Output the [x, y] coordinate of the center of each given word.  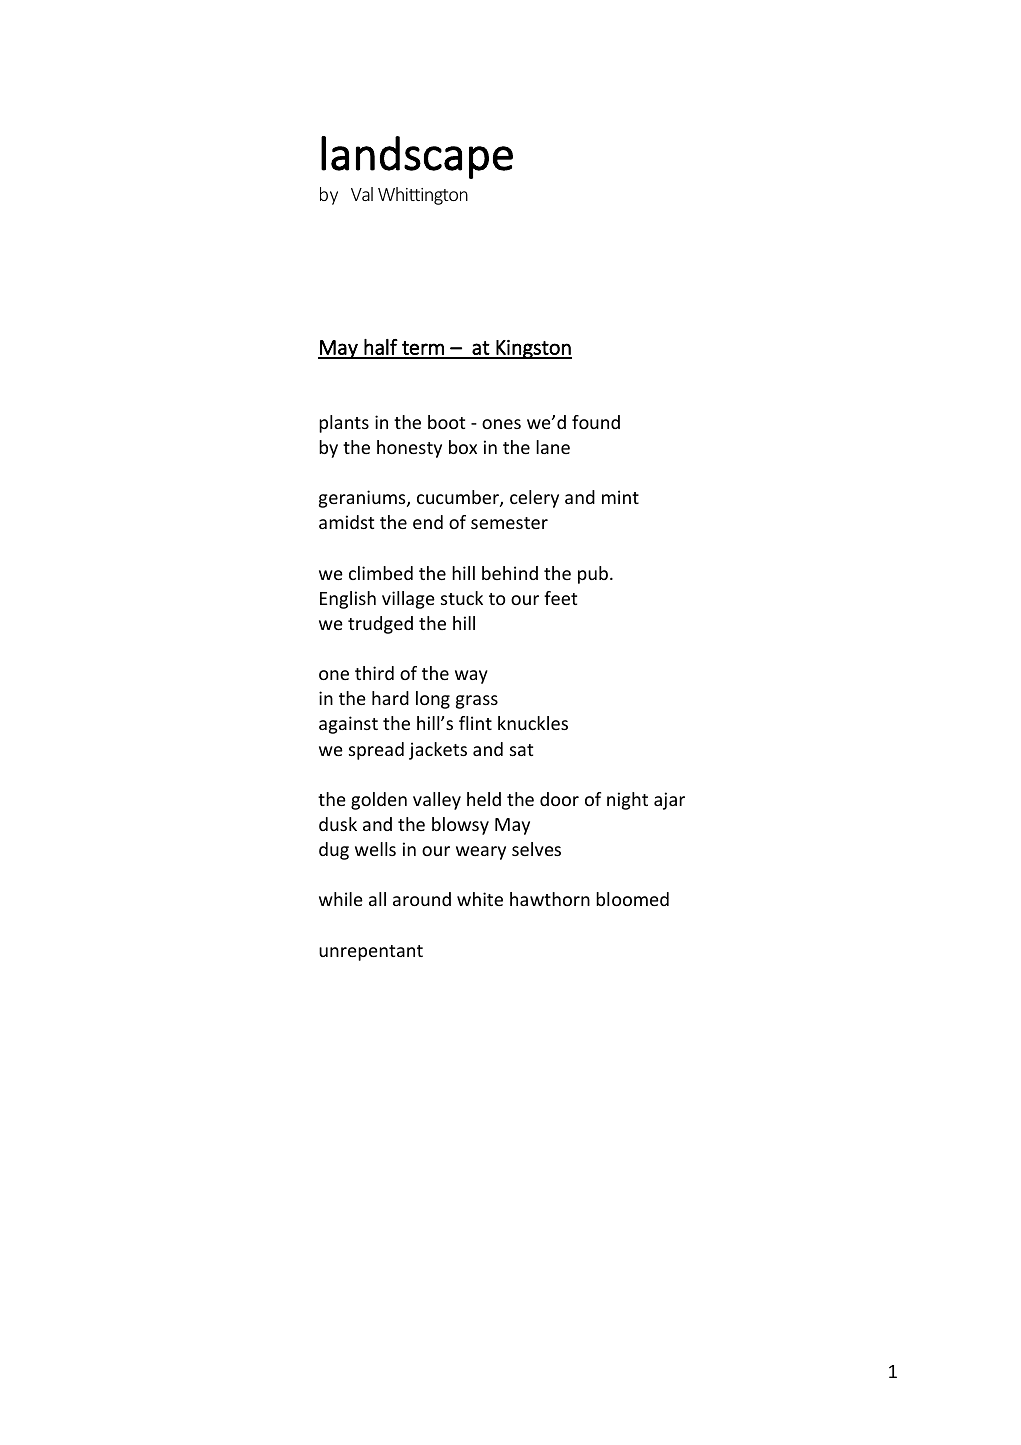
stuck [462, 598]
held [484, 799]
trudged [380, 625]
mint [620, 497]
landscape [417, 157]
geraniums [363, 499]
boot [446, 422]
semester [509, 523]
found [596, 422]
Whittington [423, 196]
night [627, 801]
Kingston [533, 349]
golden [379, 801]
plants [344, 424]
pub [593, 575]
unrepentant [371, 953]
